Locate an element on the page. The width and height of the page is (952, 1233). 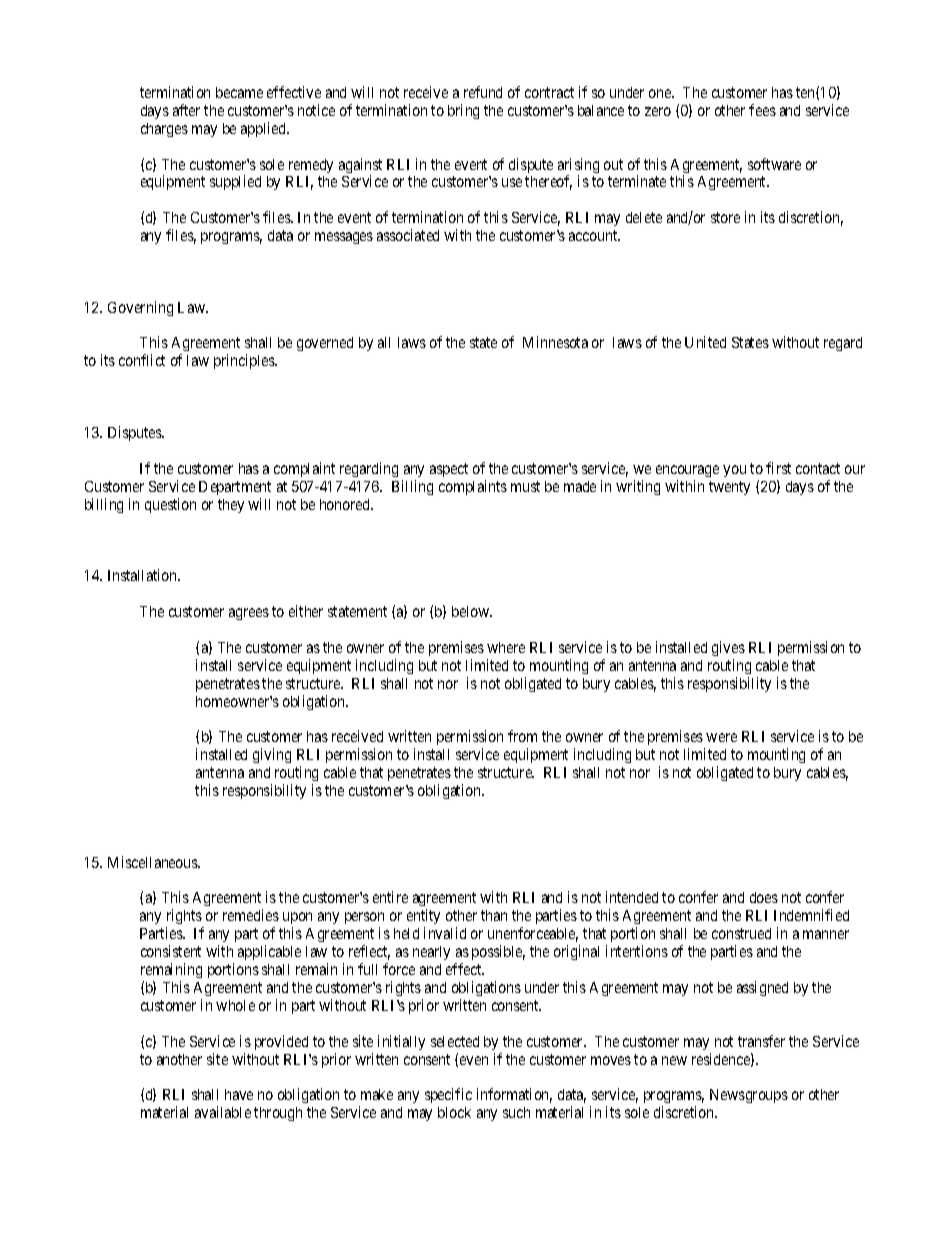
information is located at coordinates (514, 1095).
